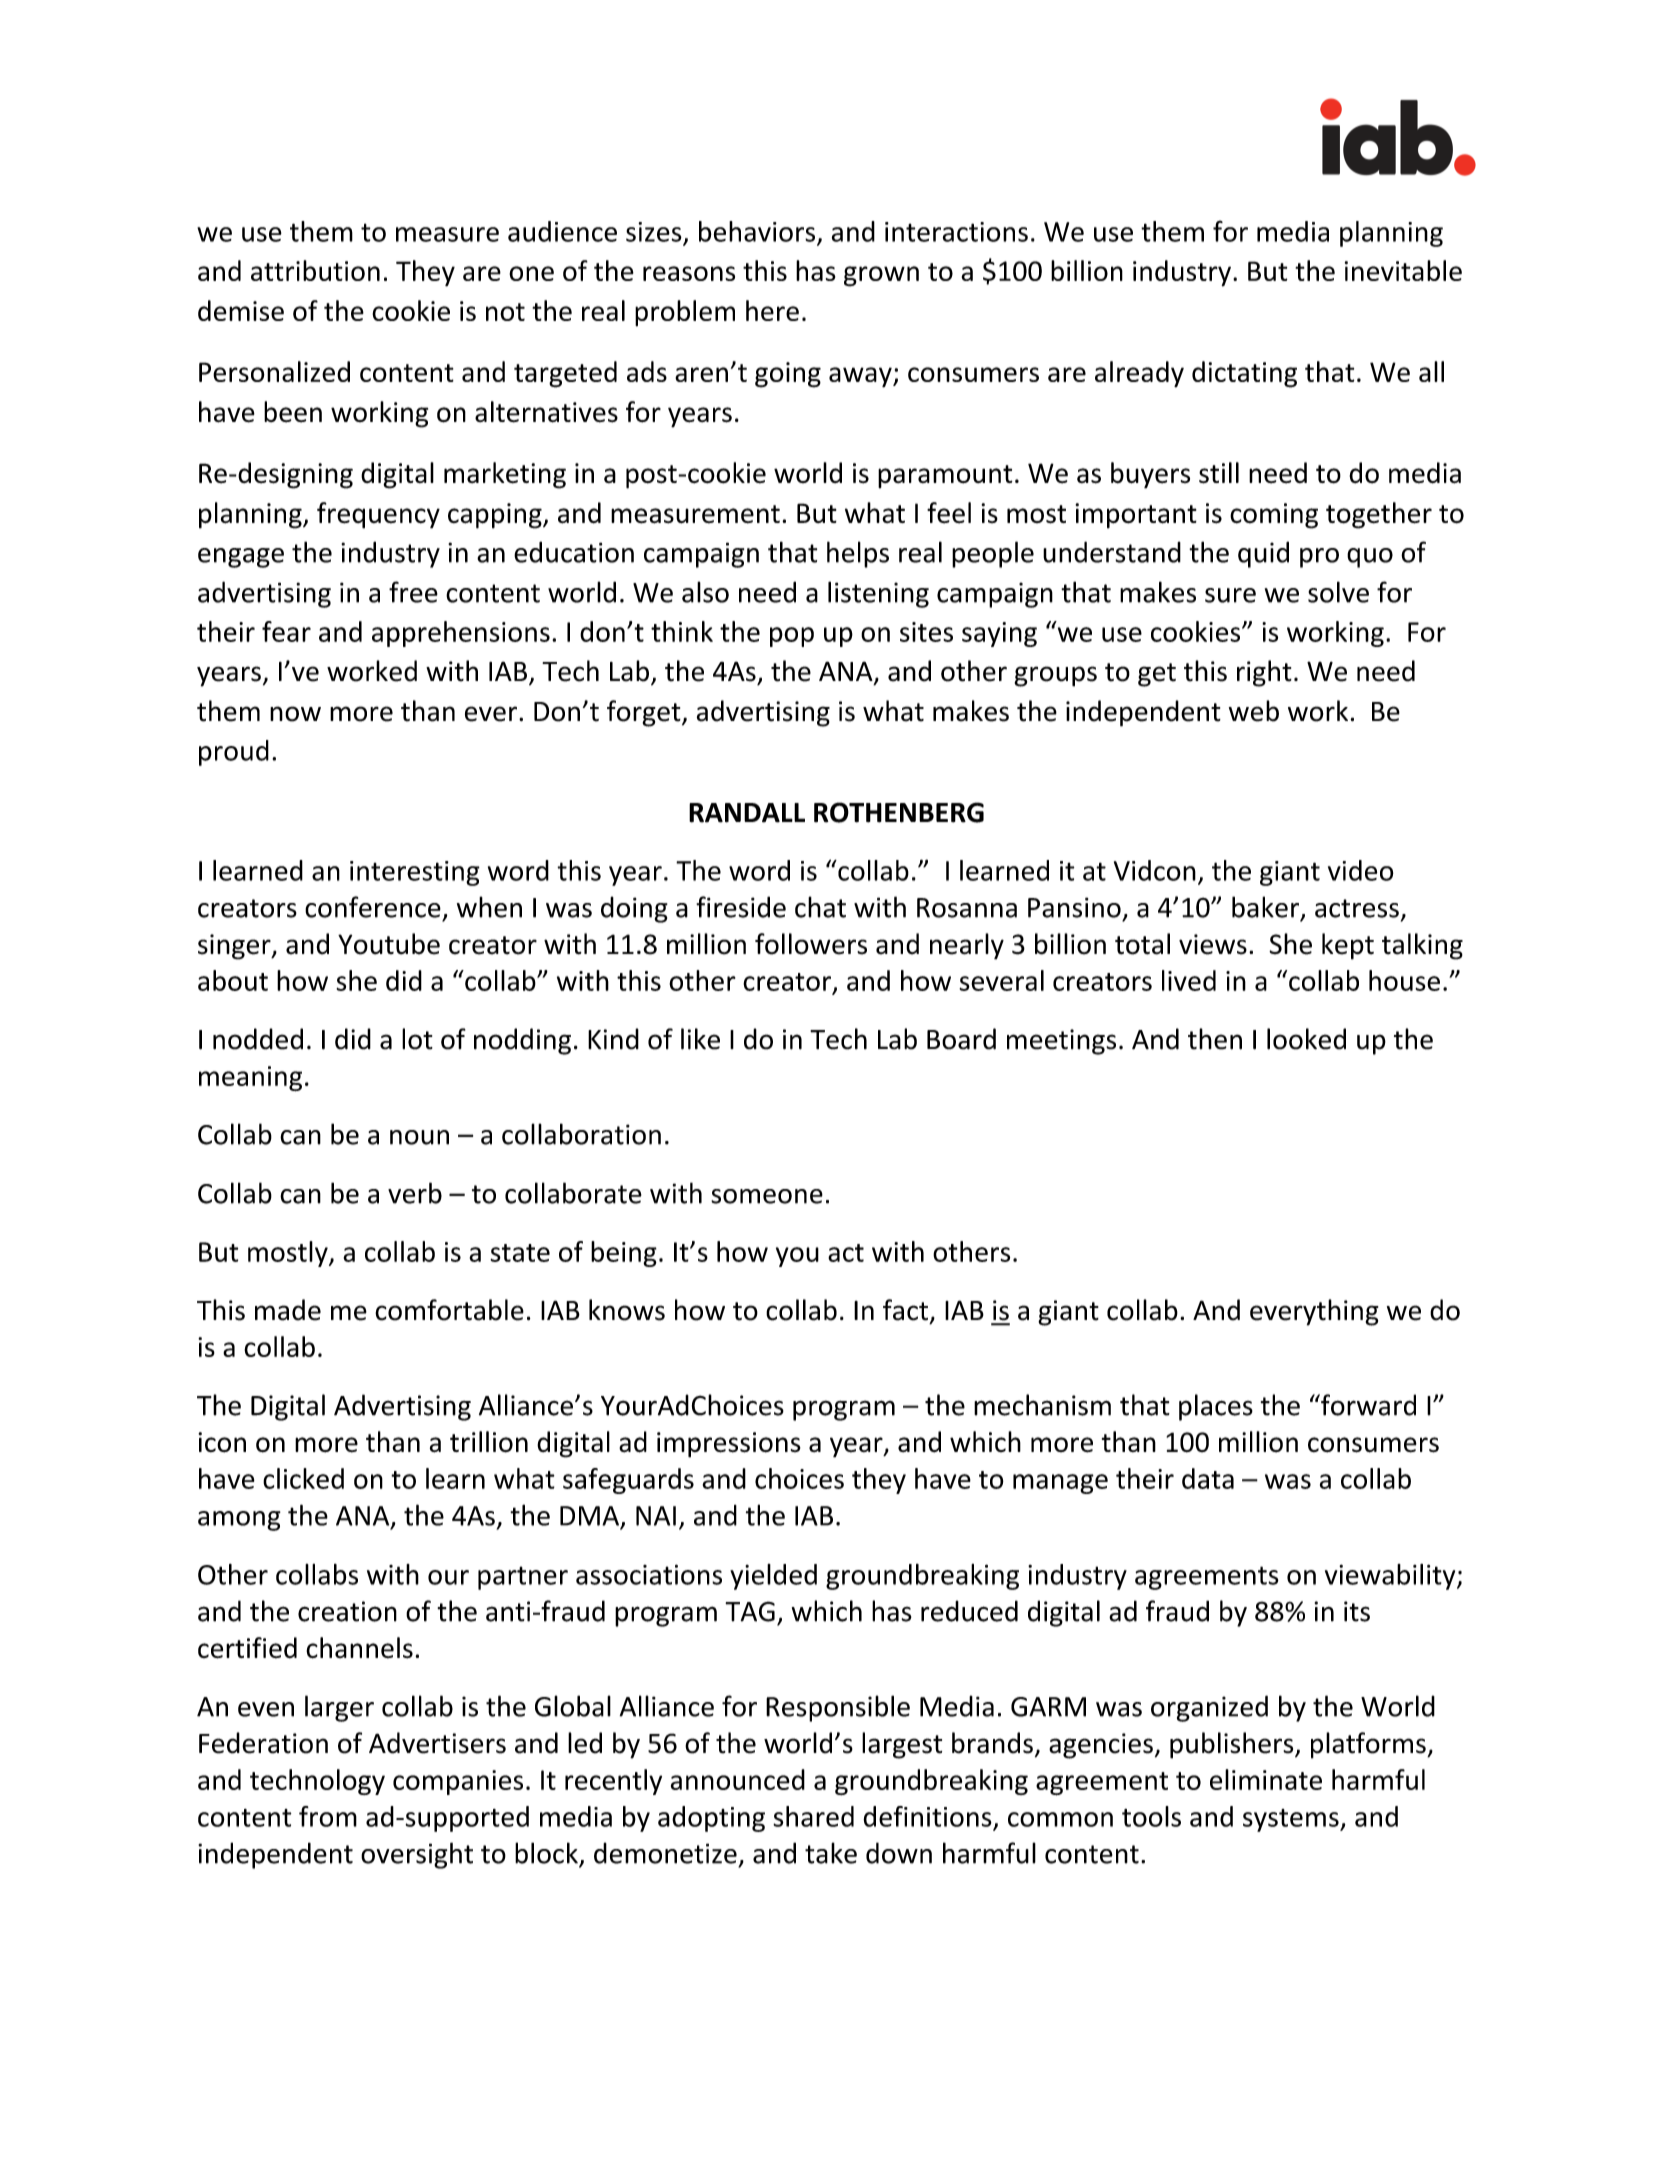 The width and height of the screenshot is (1673, 2165). I want to click on inevitable, so click(1403, 270).
